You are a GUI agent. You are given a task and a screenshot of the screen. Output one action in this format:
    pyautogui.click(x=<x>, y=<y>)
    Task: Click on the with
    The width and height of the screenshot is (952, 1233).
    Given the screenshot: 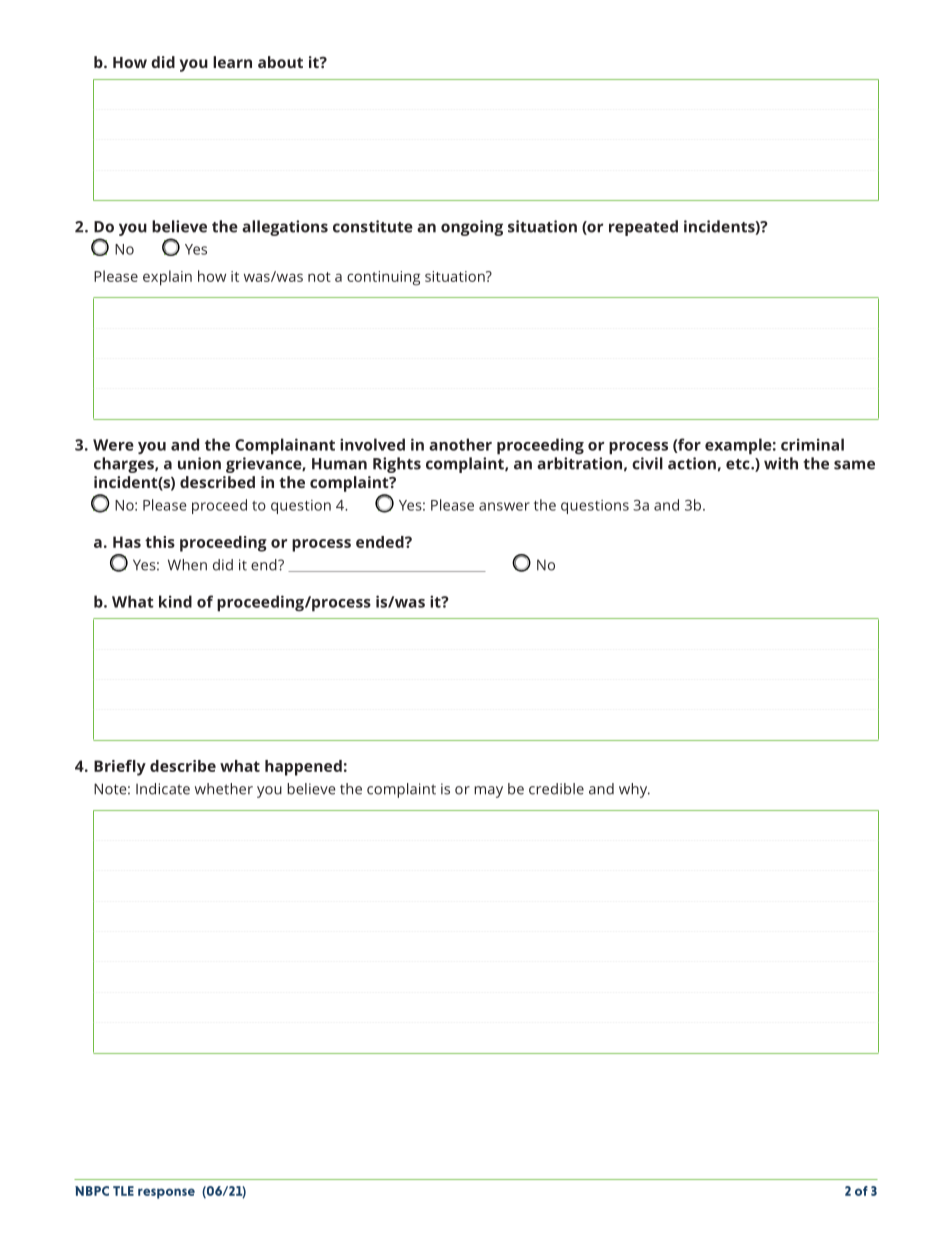 What is the action you would take?
    pyautogui.click(x=781, y=463)
